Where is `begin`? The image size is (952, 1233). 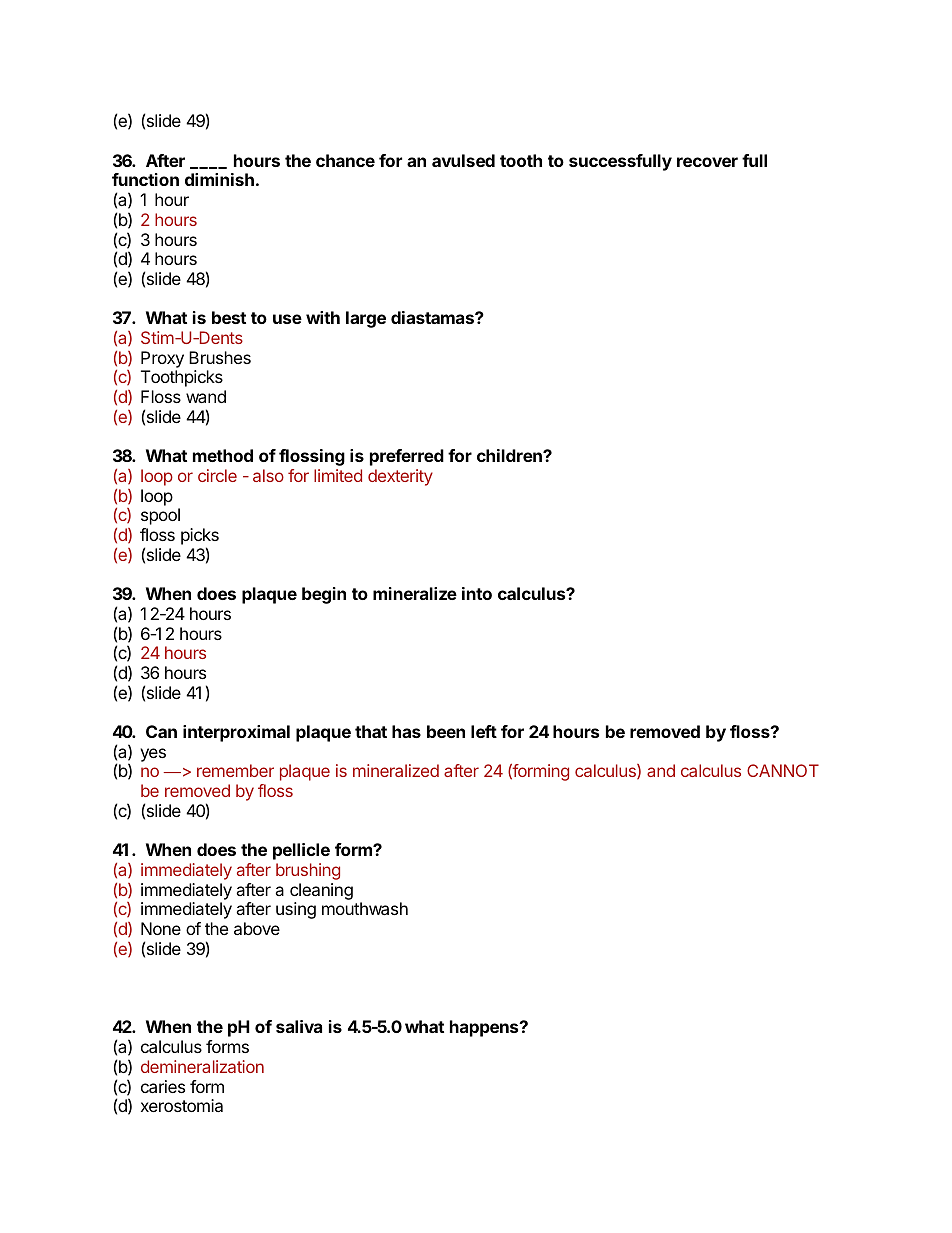
begin is located at coordinates (324, 595).
